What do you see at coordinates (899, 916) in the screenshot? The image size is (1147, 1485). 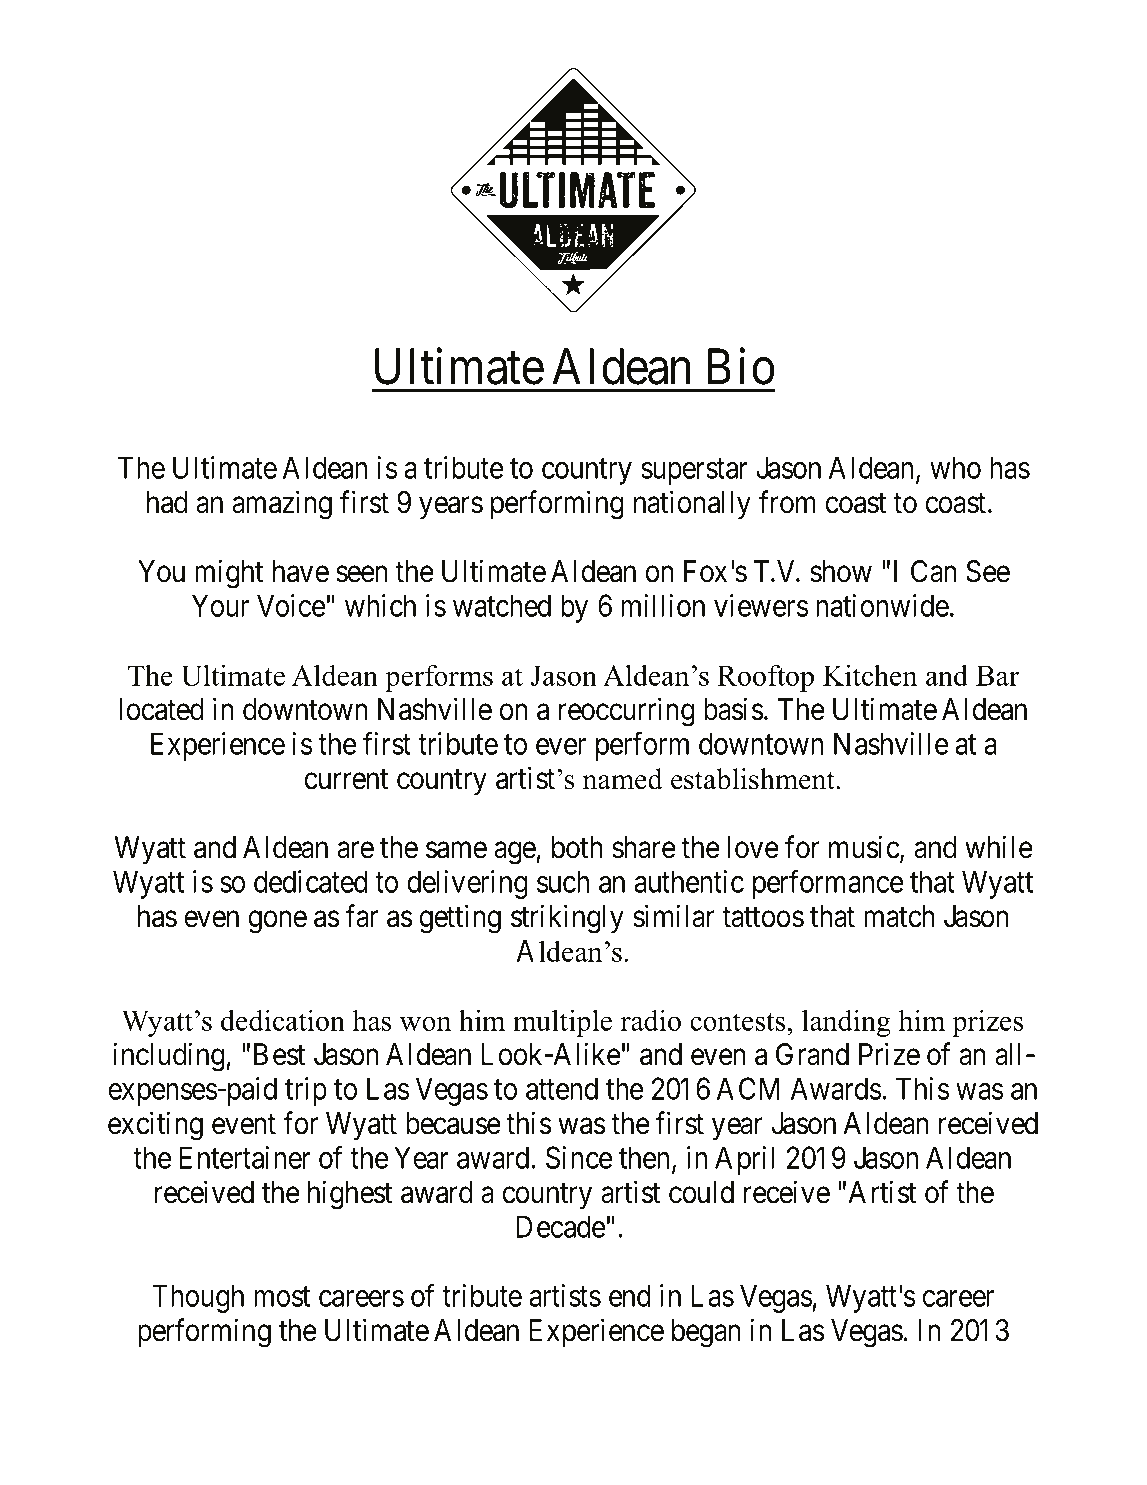 I see `match` at bounding box center [899, 916].
